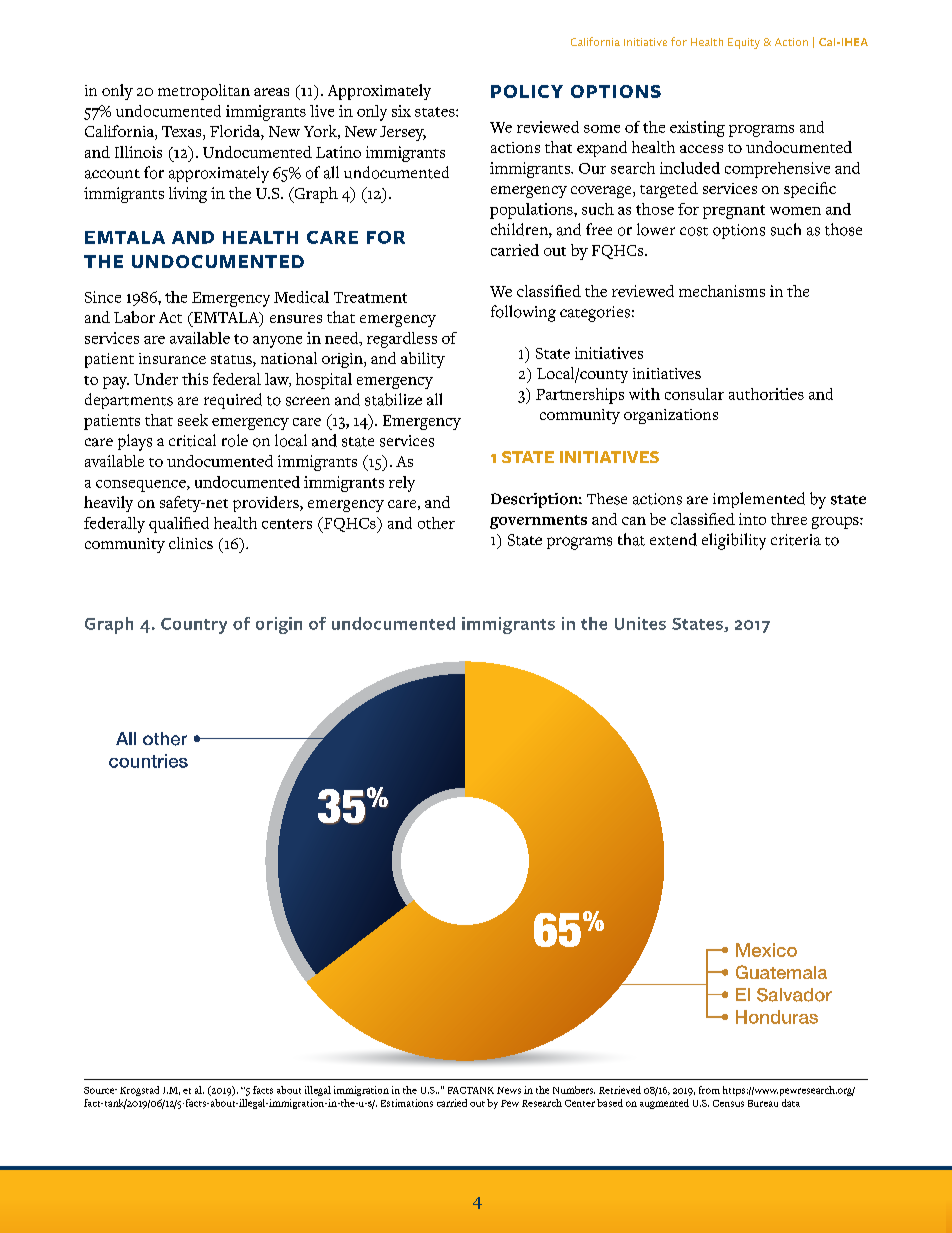  I want to click on Unites, so click(640, 623).
